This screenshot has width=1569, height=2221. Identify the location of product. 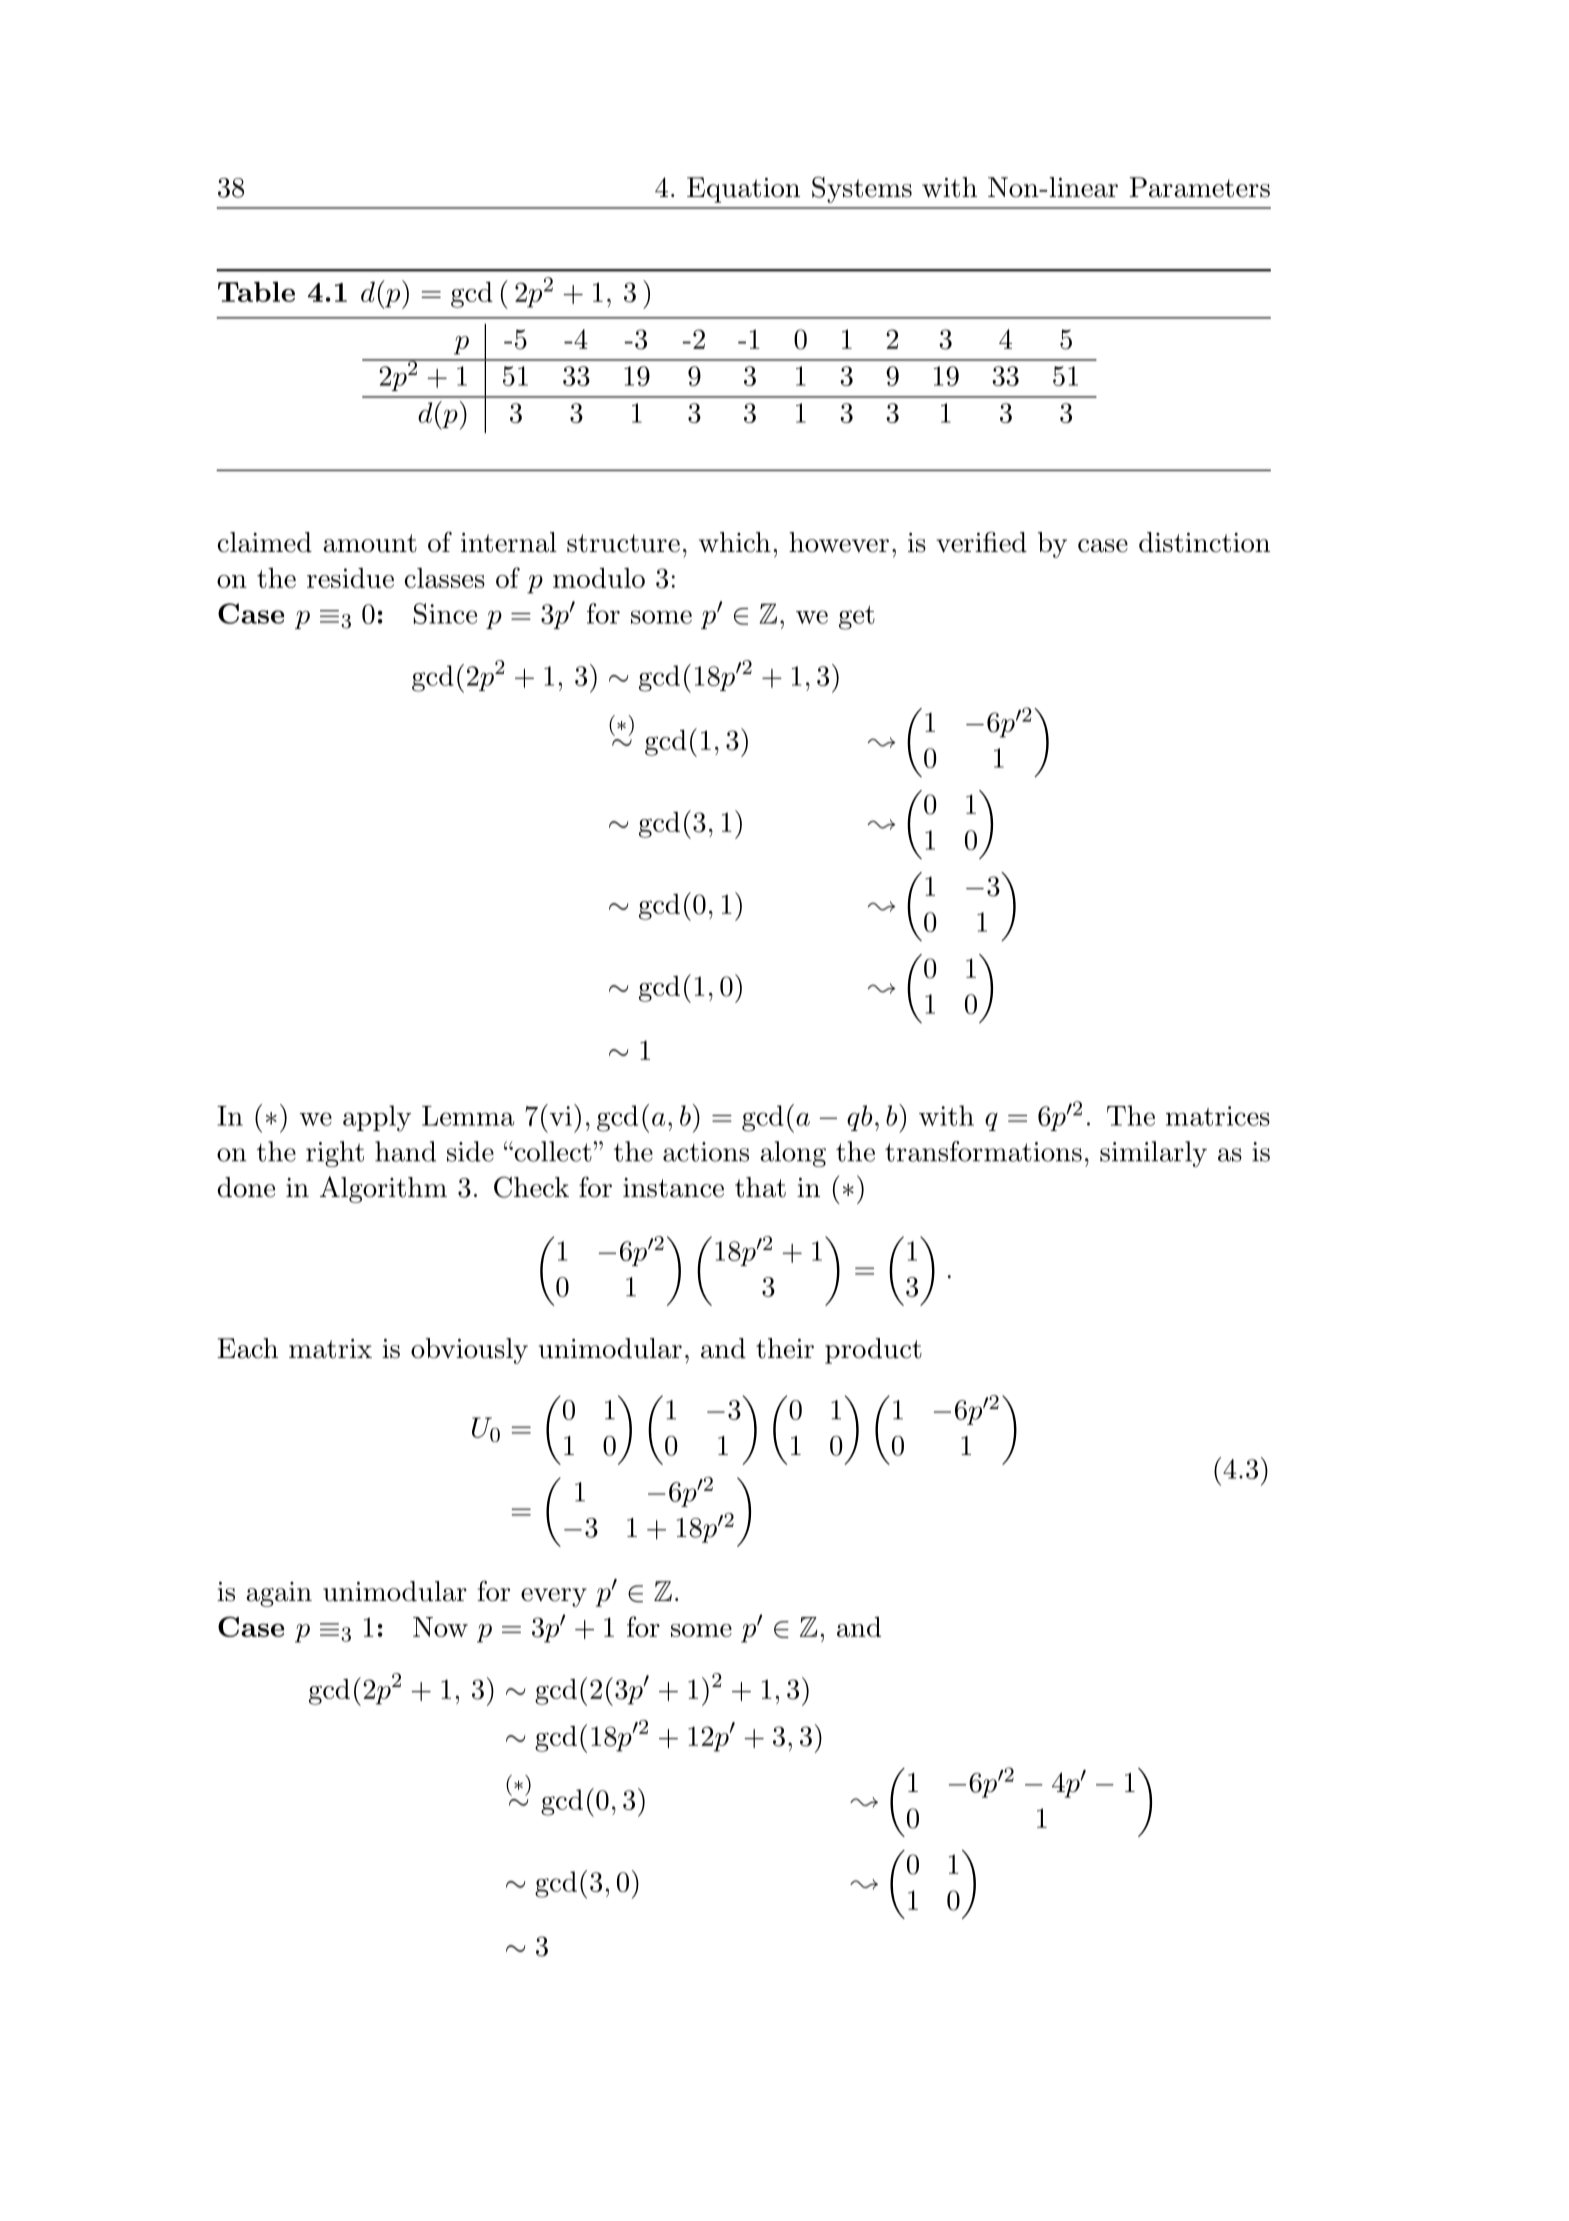
(873, 1351).
